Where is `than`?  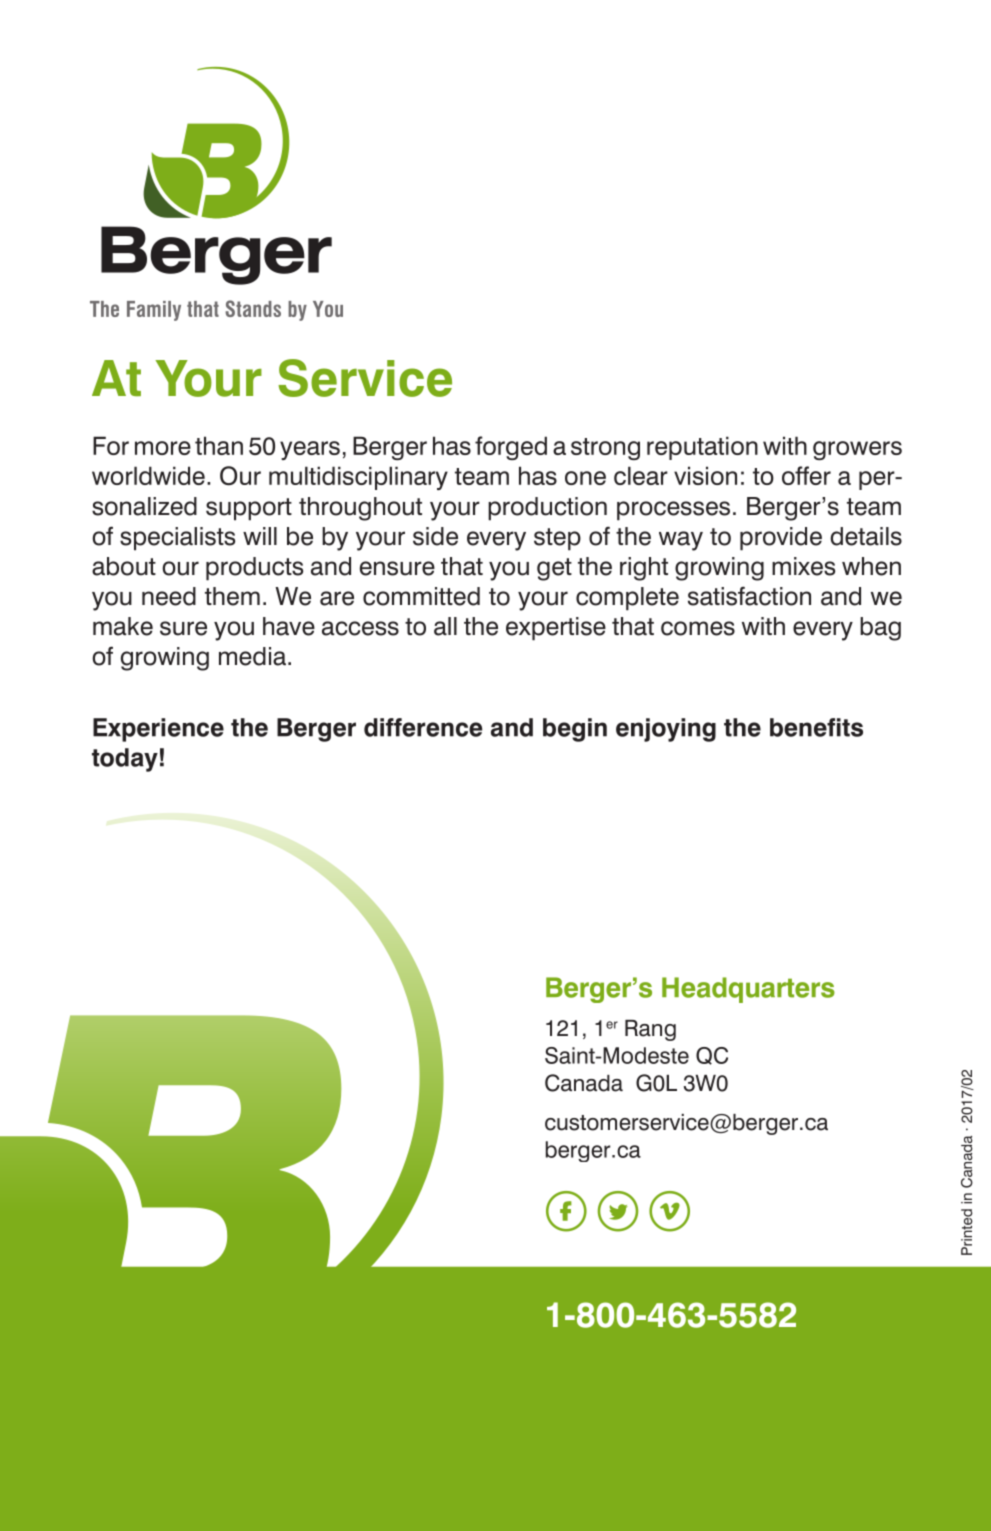
than is located at coordinates (219, 445).
